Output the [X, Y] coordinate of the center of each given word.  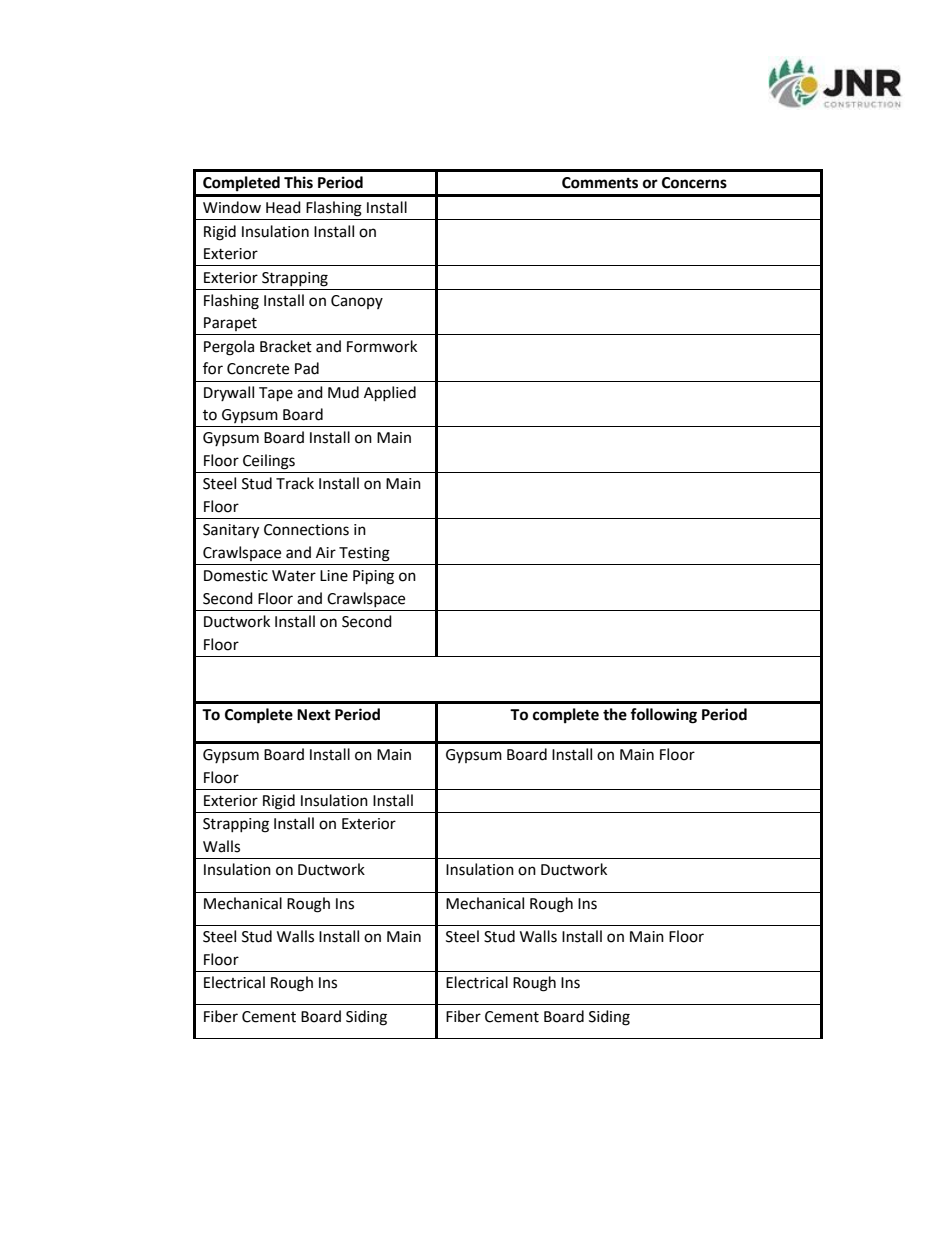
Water [294, 576]
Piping [373, 577]
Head [283, 207]
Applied [390, 394]
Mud [343, 392]
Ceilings [269, 462]
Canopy [357, 302]
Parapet [230, 324]
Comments [600, 183]
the [615, 714]
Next [314, 715]
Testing [364, 554]
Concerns [694, 183]
